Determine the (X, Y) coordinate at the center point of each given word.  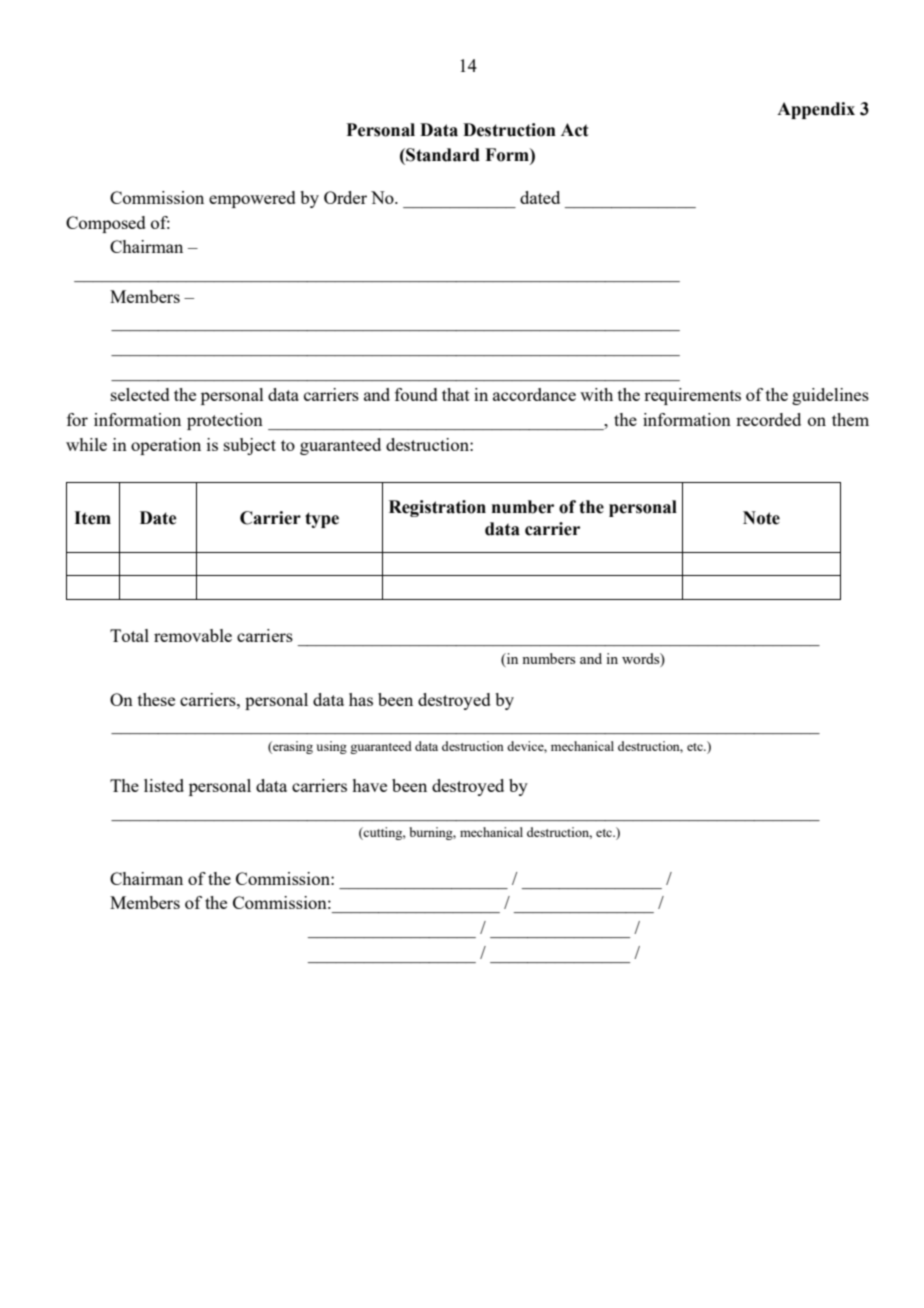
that (456, 394)
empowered (252, 199)
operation (166, 446)
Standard (442, 155)
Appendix (816, 110)
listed (164, 785)
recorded (768, 419)
